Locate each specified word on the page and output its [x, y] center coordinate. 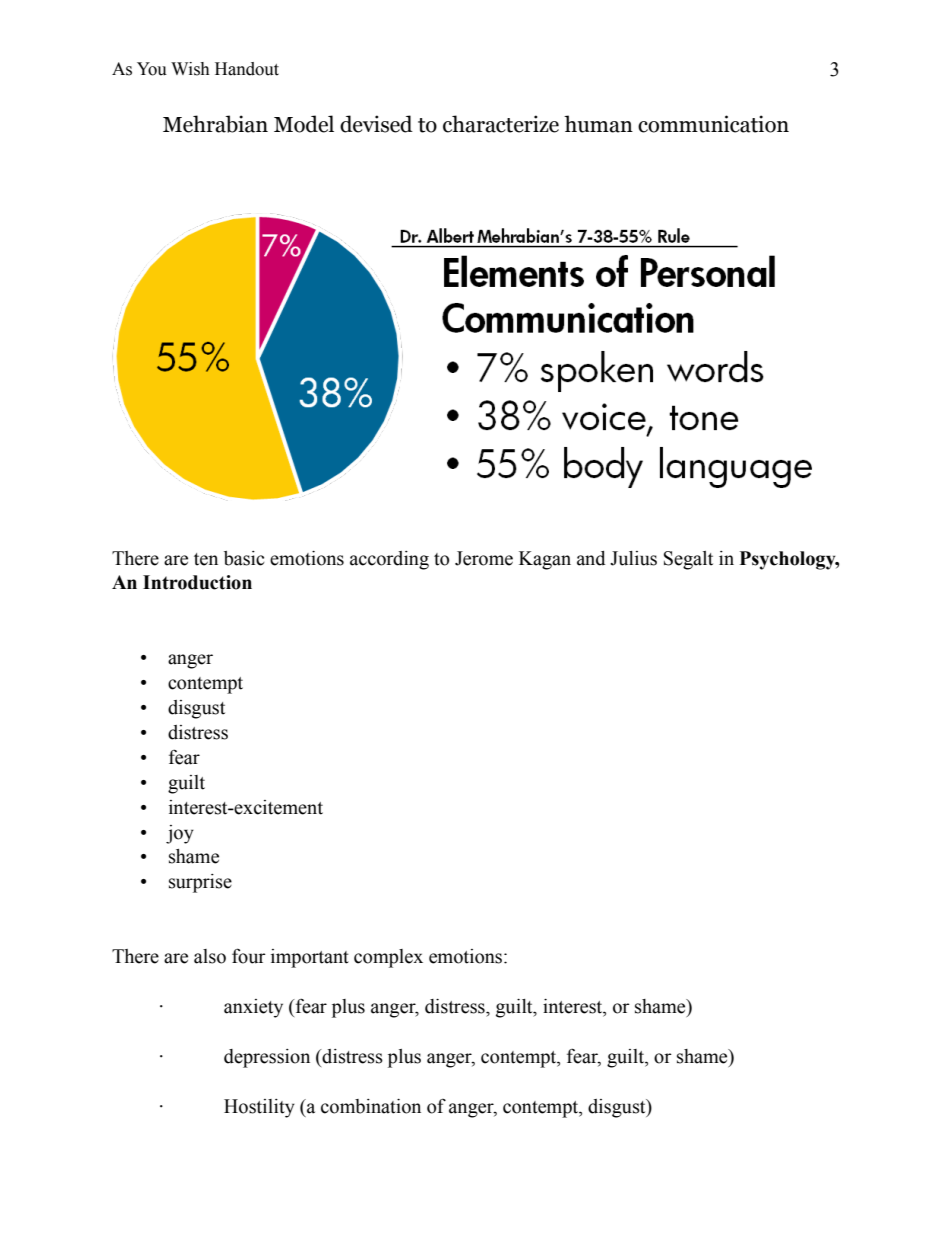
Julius [633, 558]
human [598, 124]
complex [388, 958]
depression [267, 1058]
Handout [247, 69]
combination [371, 1106]
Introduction [197, 582]
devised [376, 124]
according [389, 560]
